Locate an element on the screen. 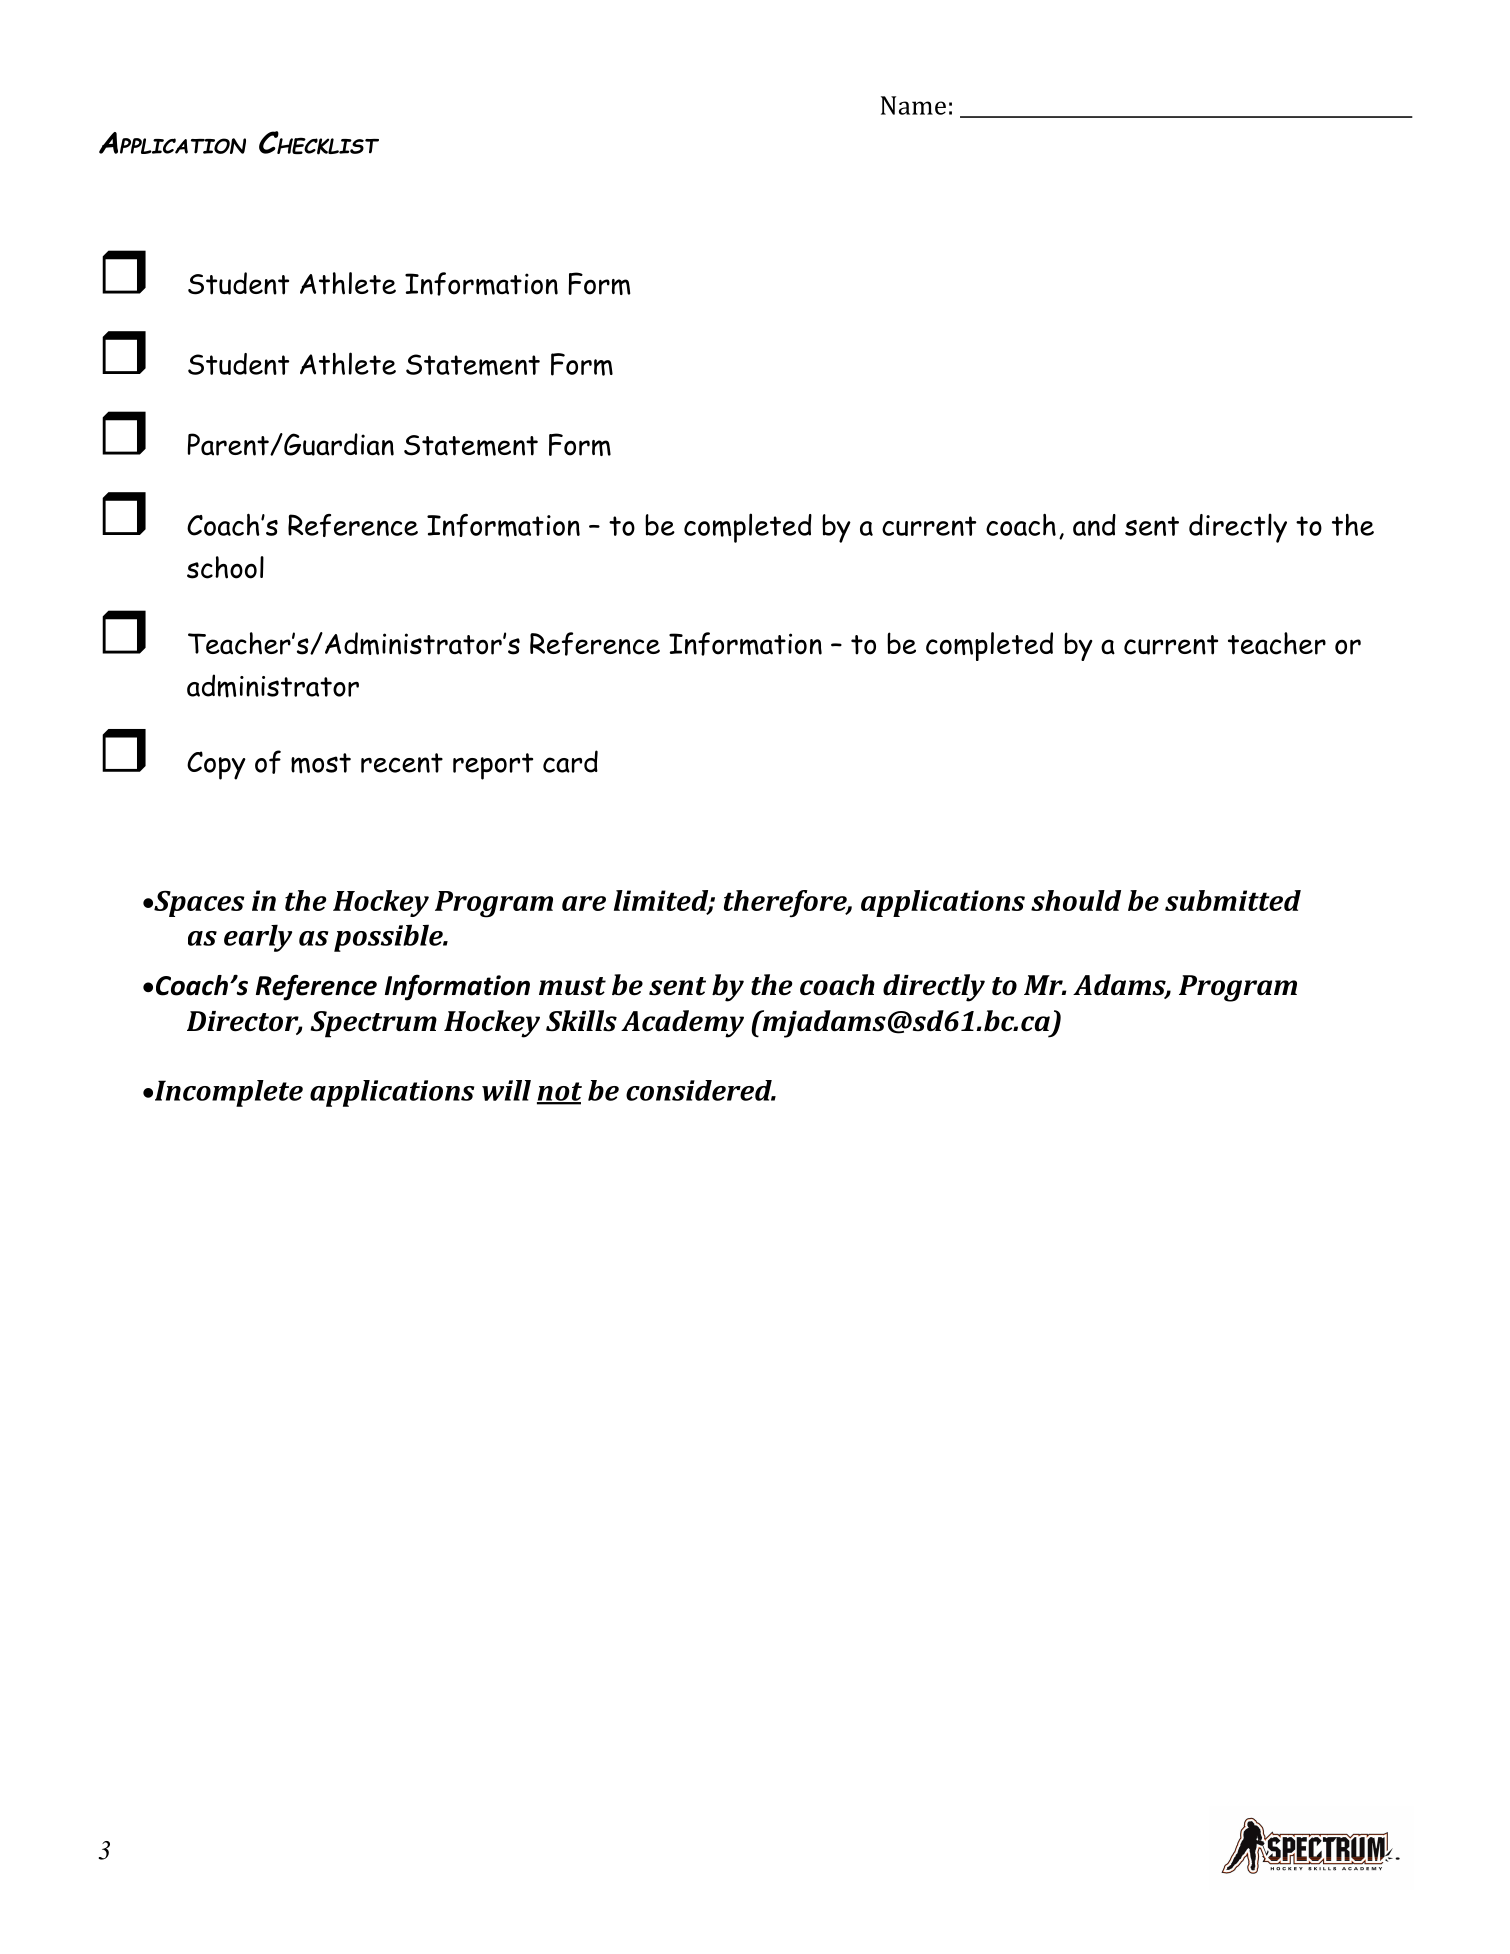 The height and width of the screenshot is (1954, 1510). Name is located at coordinates (913, 105).
